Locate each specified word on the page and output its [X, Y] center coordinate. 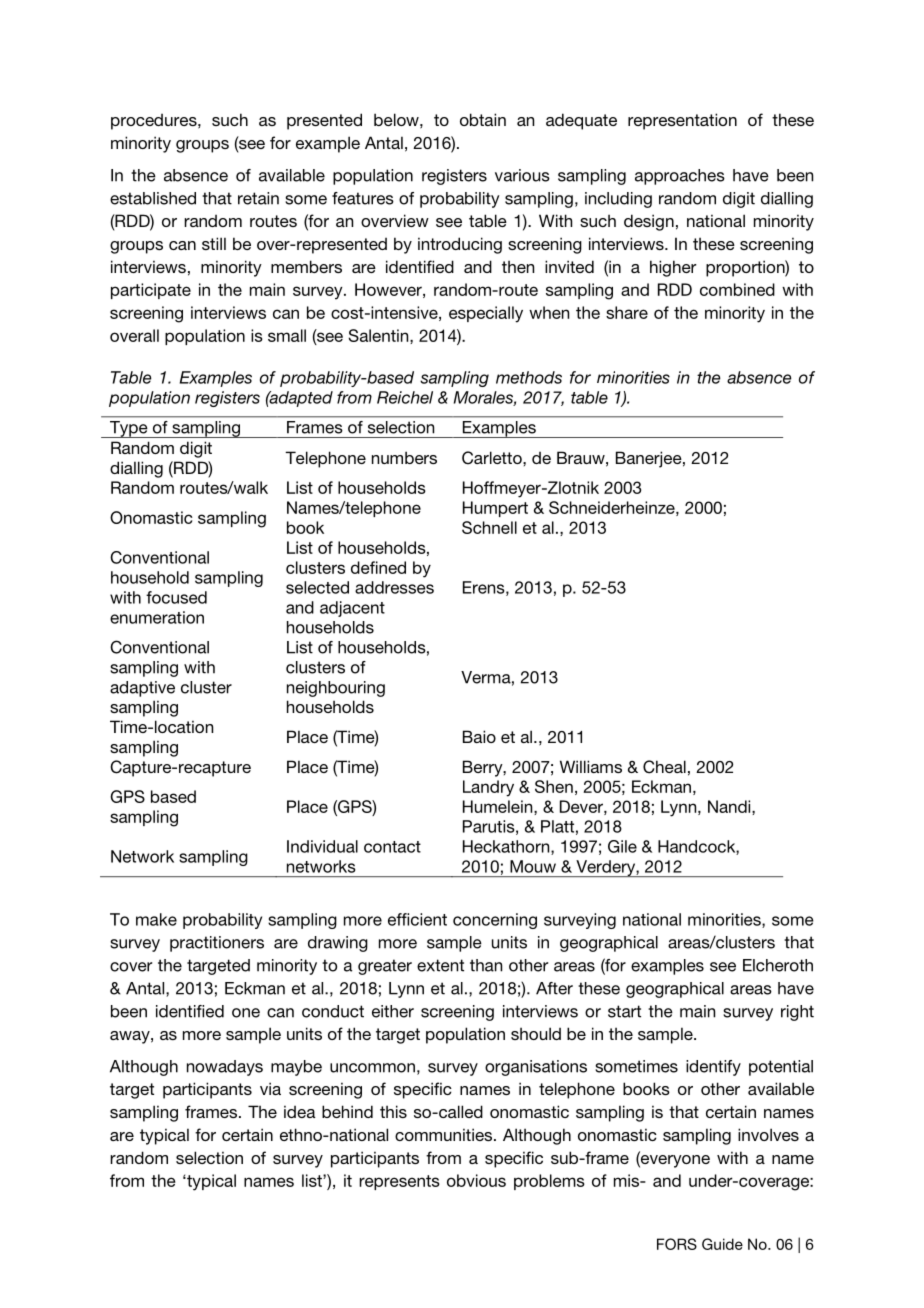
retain [258, 198]
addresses [394, 587]
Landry [488, 788]
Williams [591, 766]
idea [300, 1111]
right [797, 1013]
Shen [554, 786]
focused [176, 597]
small [287, 335]
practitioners [217, 944]
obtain [483, 119]
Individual [322, 846]
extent [440, 965]
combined [737, 289]
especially [486, 314]
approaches [680, 177]
